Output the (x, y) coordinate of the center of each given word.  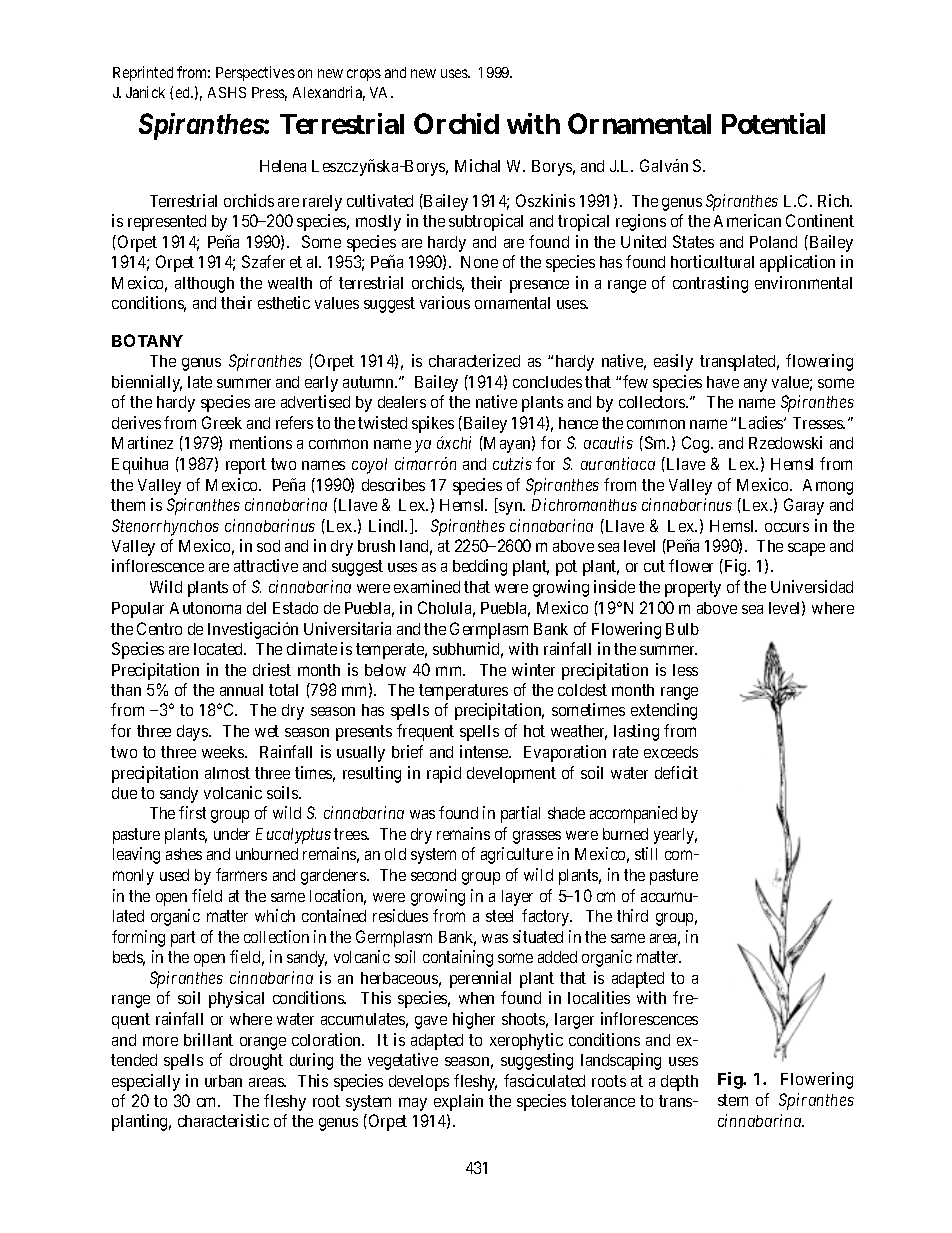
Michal (477, 165)
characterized (474, 360)
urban (223, 1081)
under (232, 834)
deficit (676, 772)
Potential (773, 123)
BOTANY (147, 340)
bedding (480, 567)
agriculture (517, 855)
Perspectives (255, 73)
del (256, 608)
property (693, 589)
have (723, 382)
